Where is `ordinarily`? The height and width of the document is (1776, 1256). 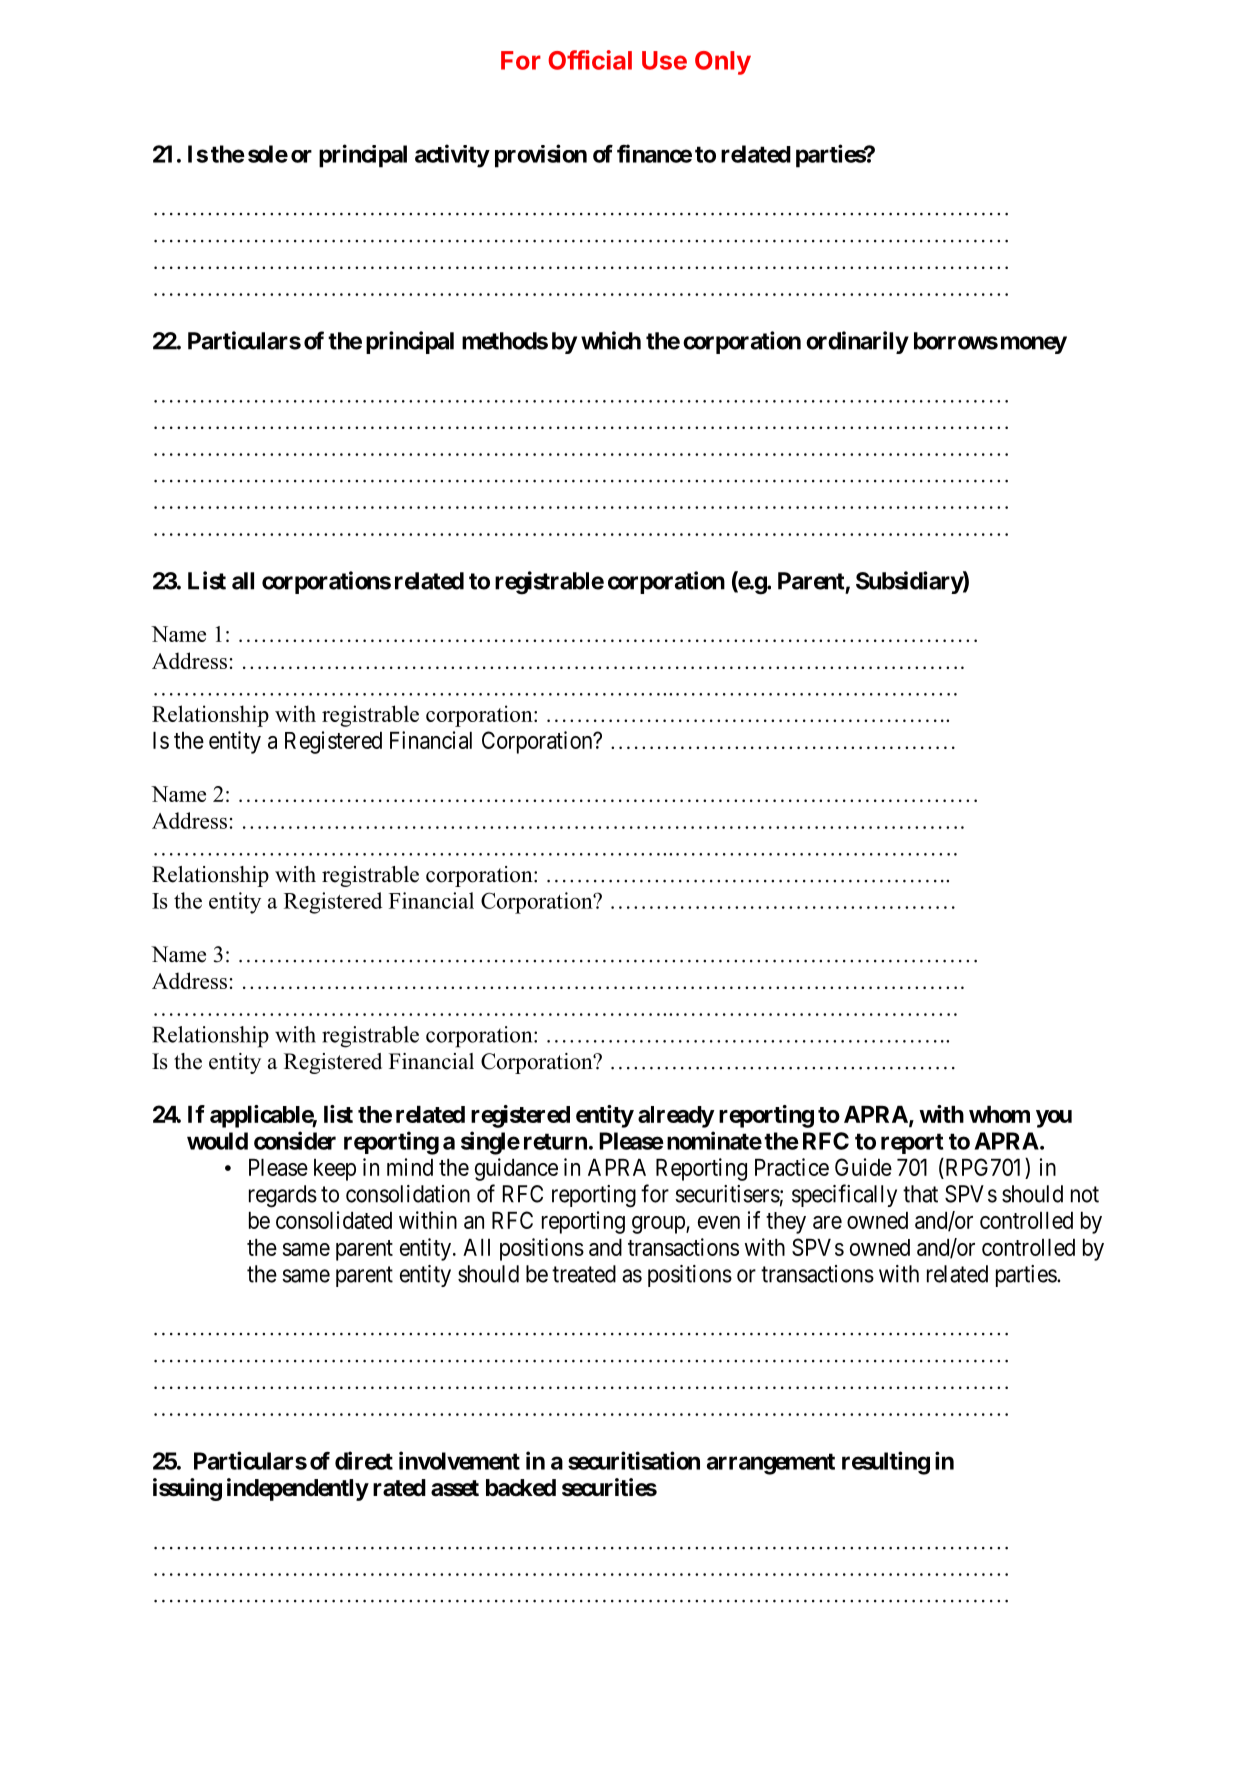
ordinarily is located at coordinates (857, 342).
